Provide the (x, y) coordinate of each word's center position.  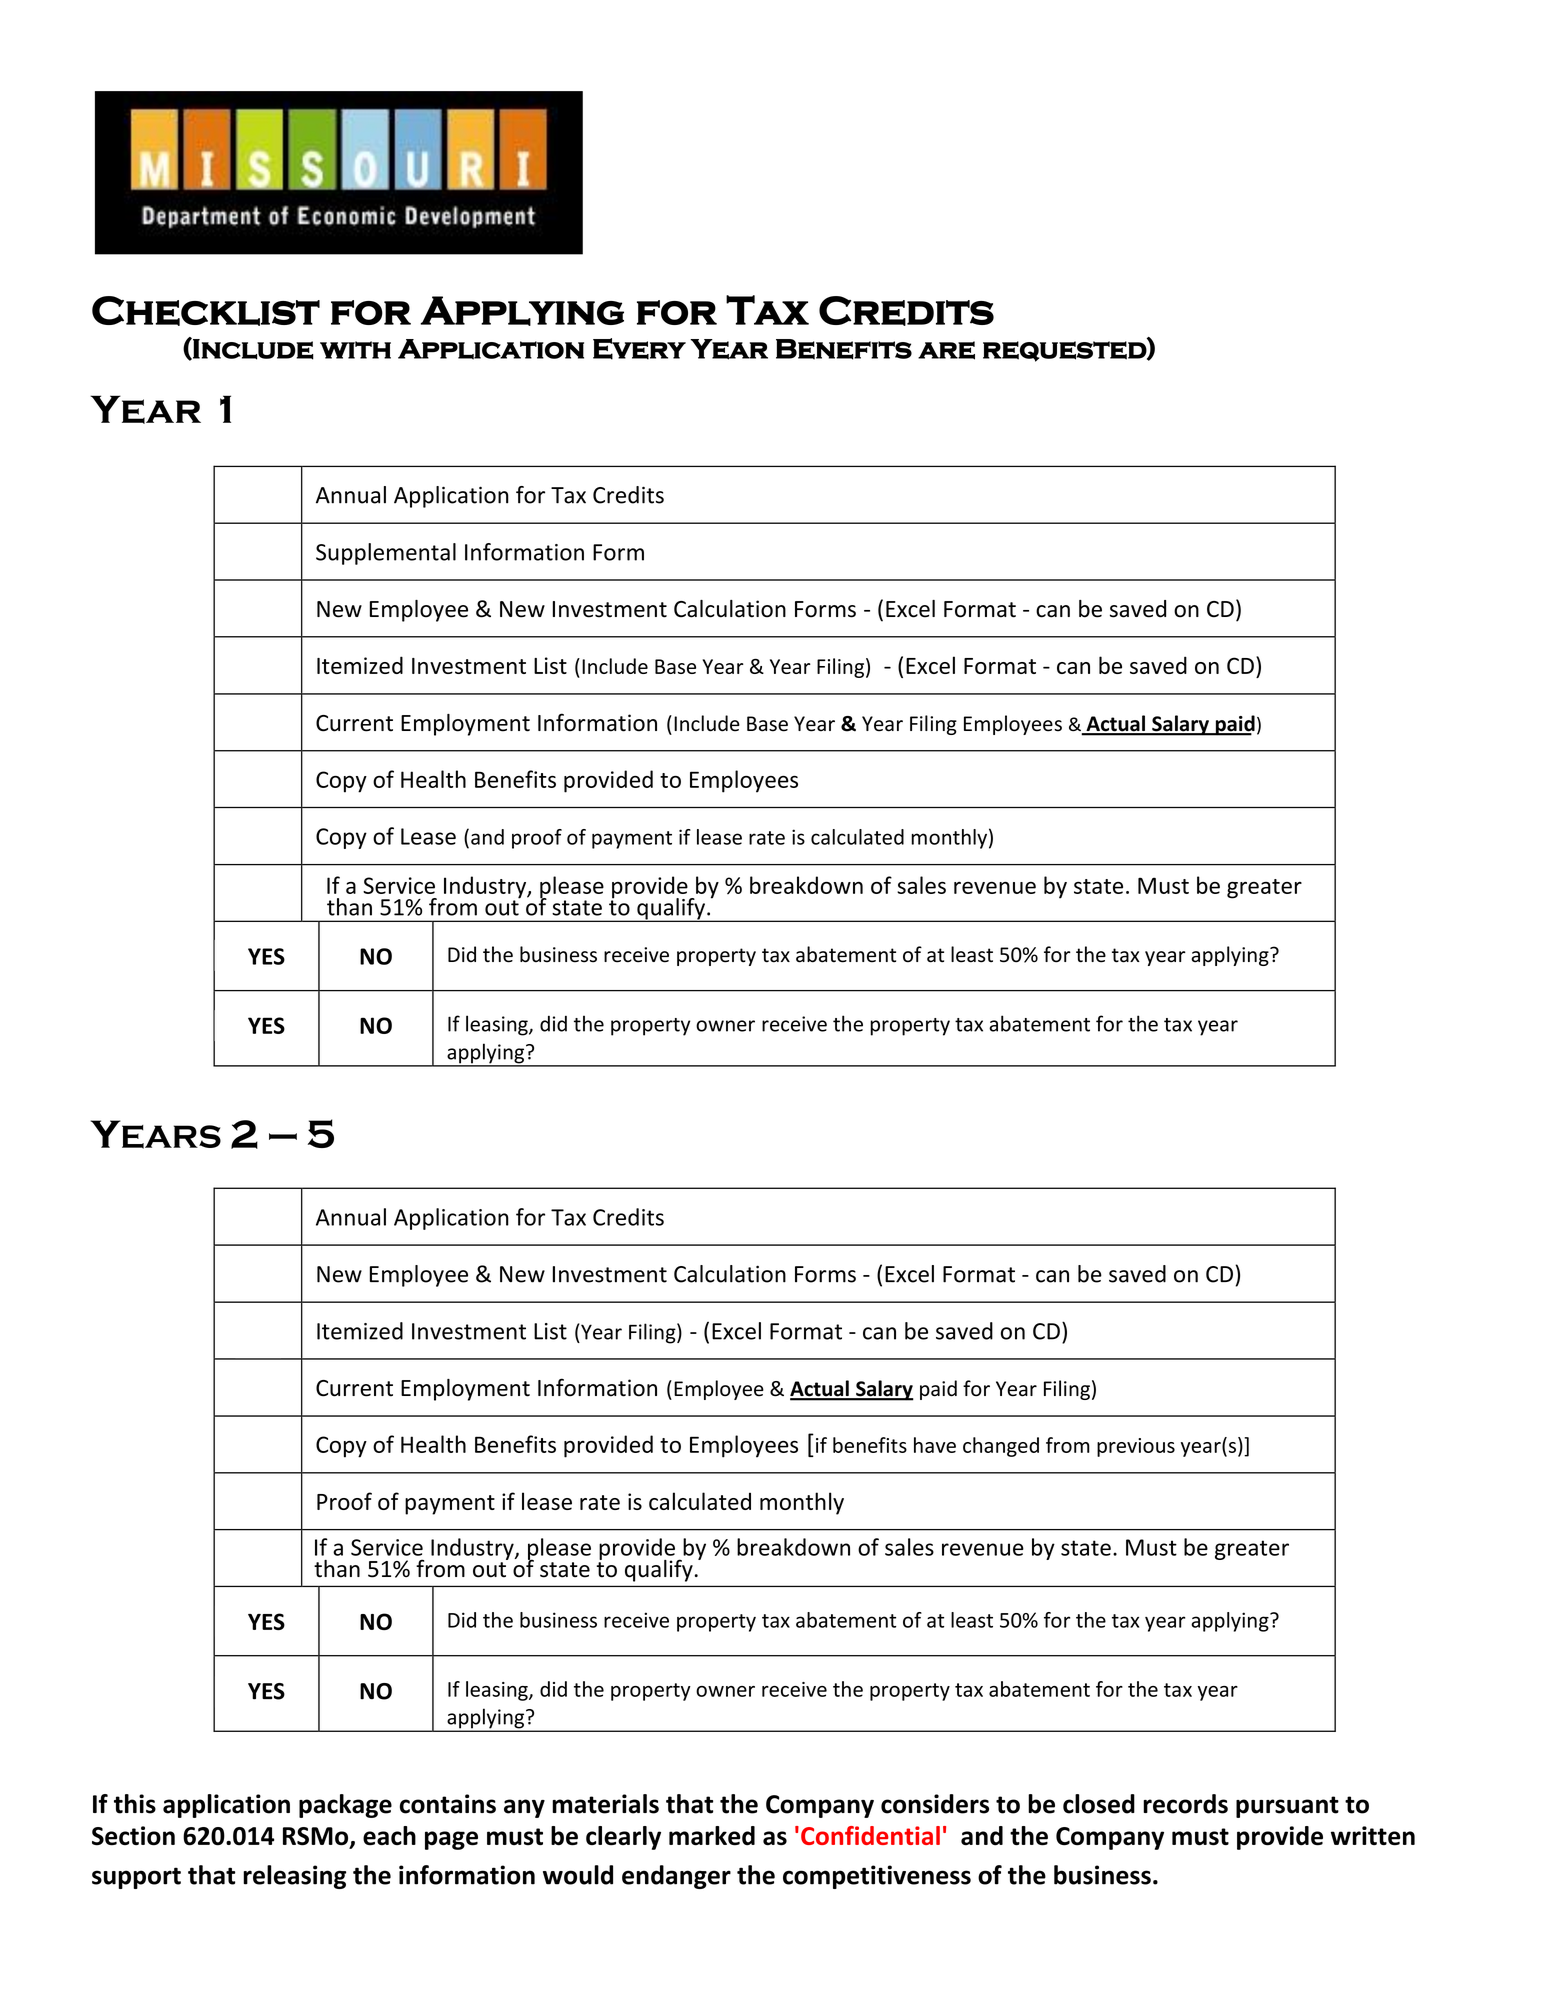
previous (1136, 1447)
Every (639, 349)
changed (1001, 1447)
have (935, 1445)
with (355, 350)
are (946, 350)
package (345, 1806)
